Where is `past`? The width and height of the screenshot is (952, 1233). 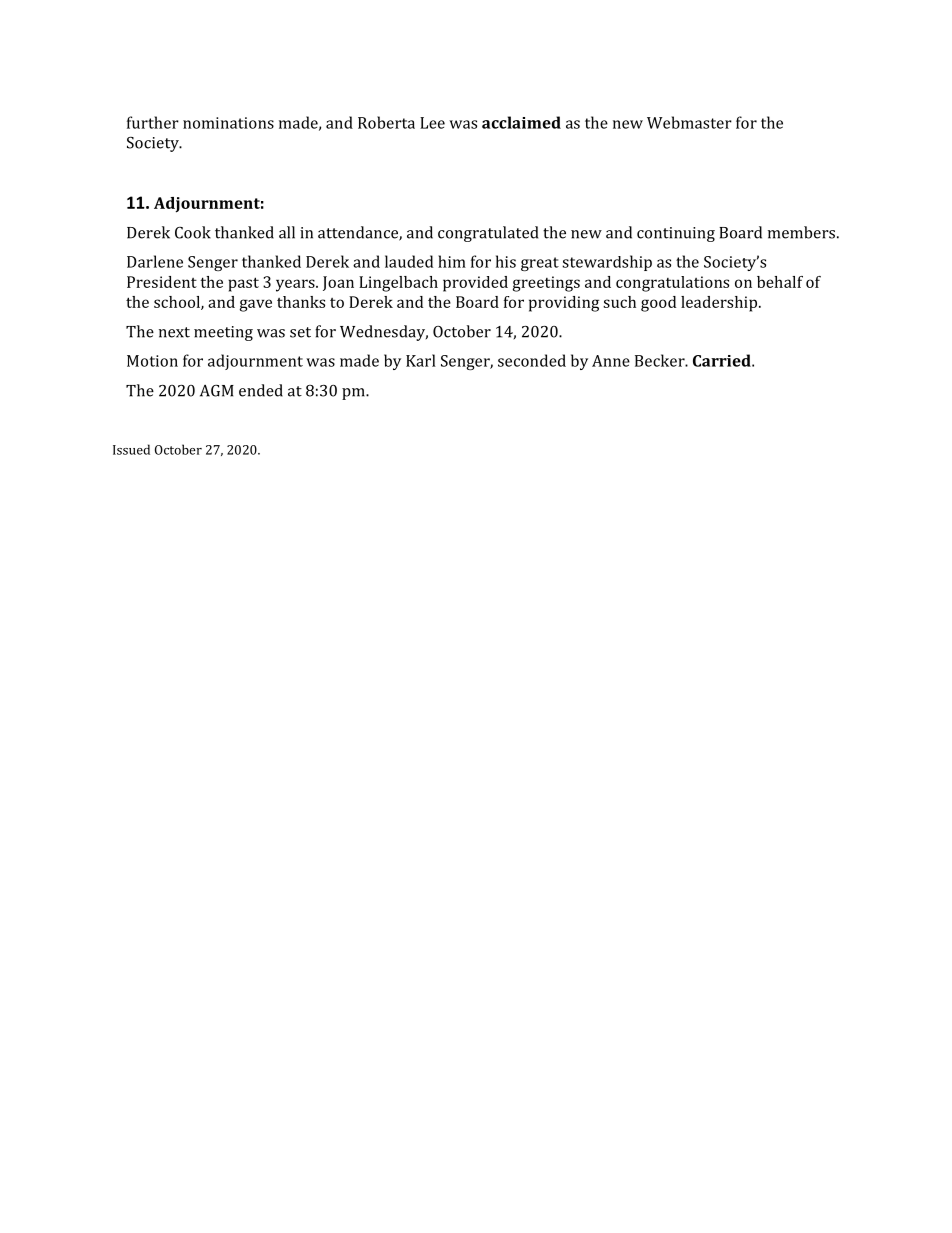
past is located at coordinates (243, 284).
